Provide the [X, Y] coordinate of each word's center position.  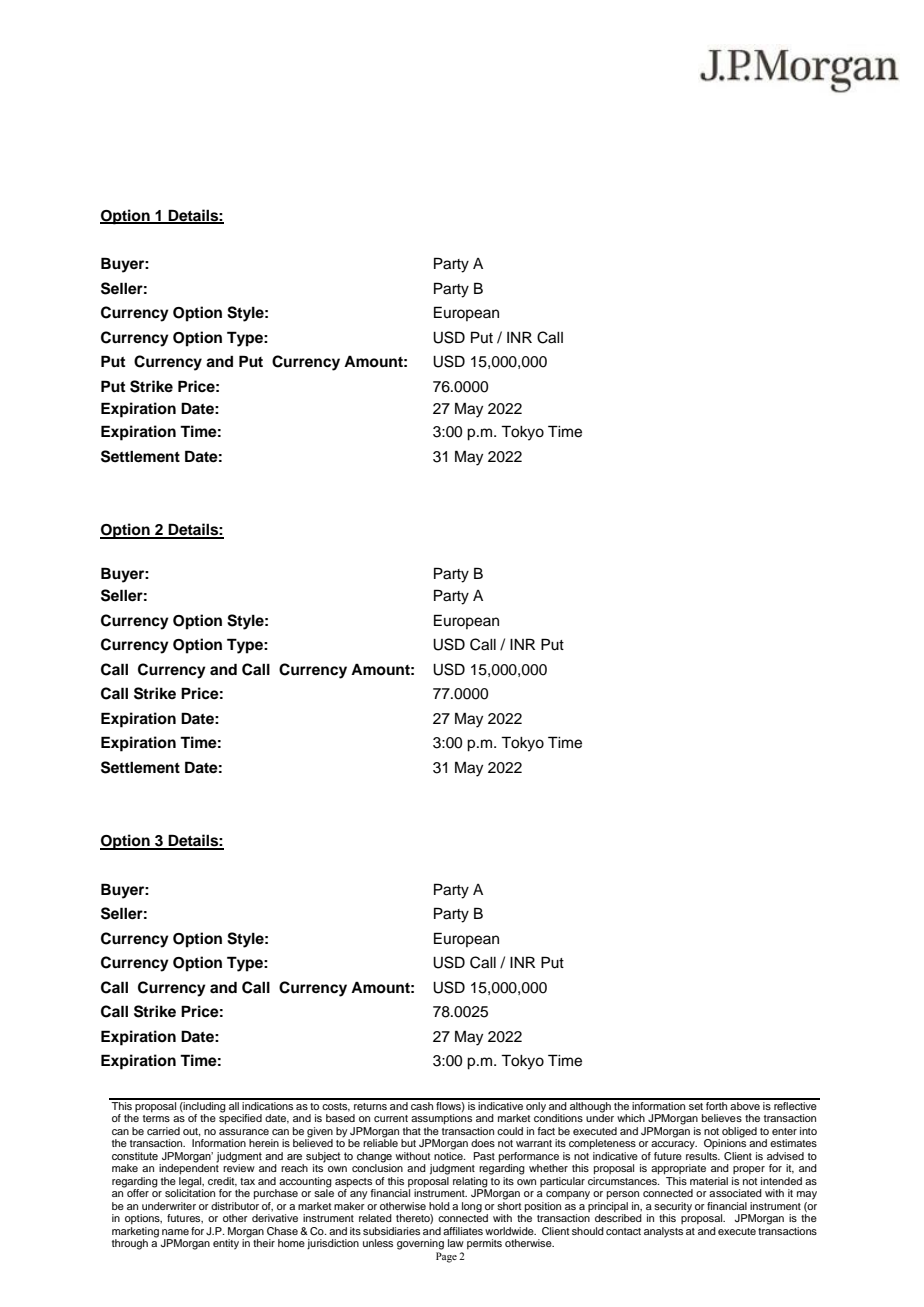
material [709, 1181]
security [673, 1208]
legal [190, 1183]
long [472, 1207]
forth [717, 1104]
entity [226, 1244]
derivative [275, 1218]
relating [470, 1183]
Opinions [725, 1143]
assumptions [441, 1119]
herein [264, 1143]
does [483, 1143]
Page [446, 1257]
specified [240, 1118]
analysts [663, 1232]
